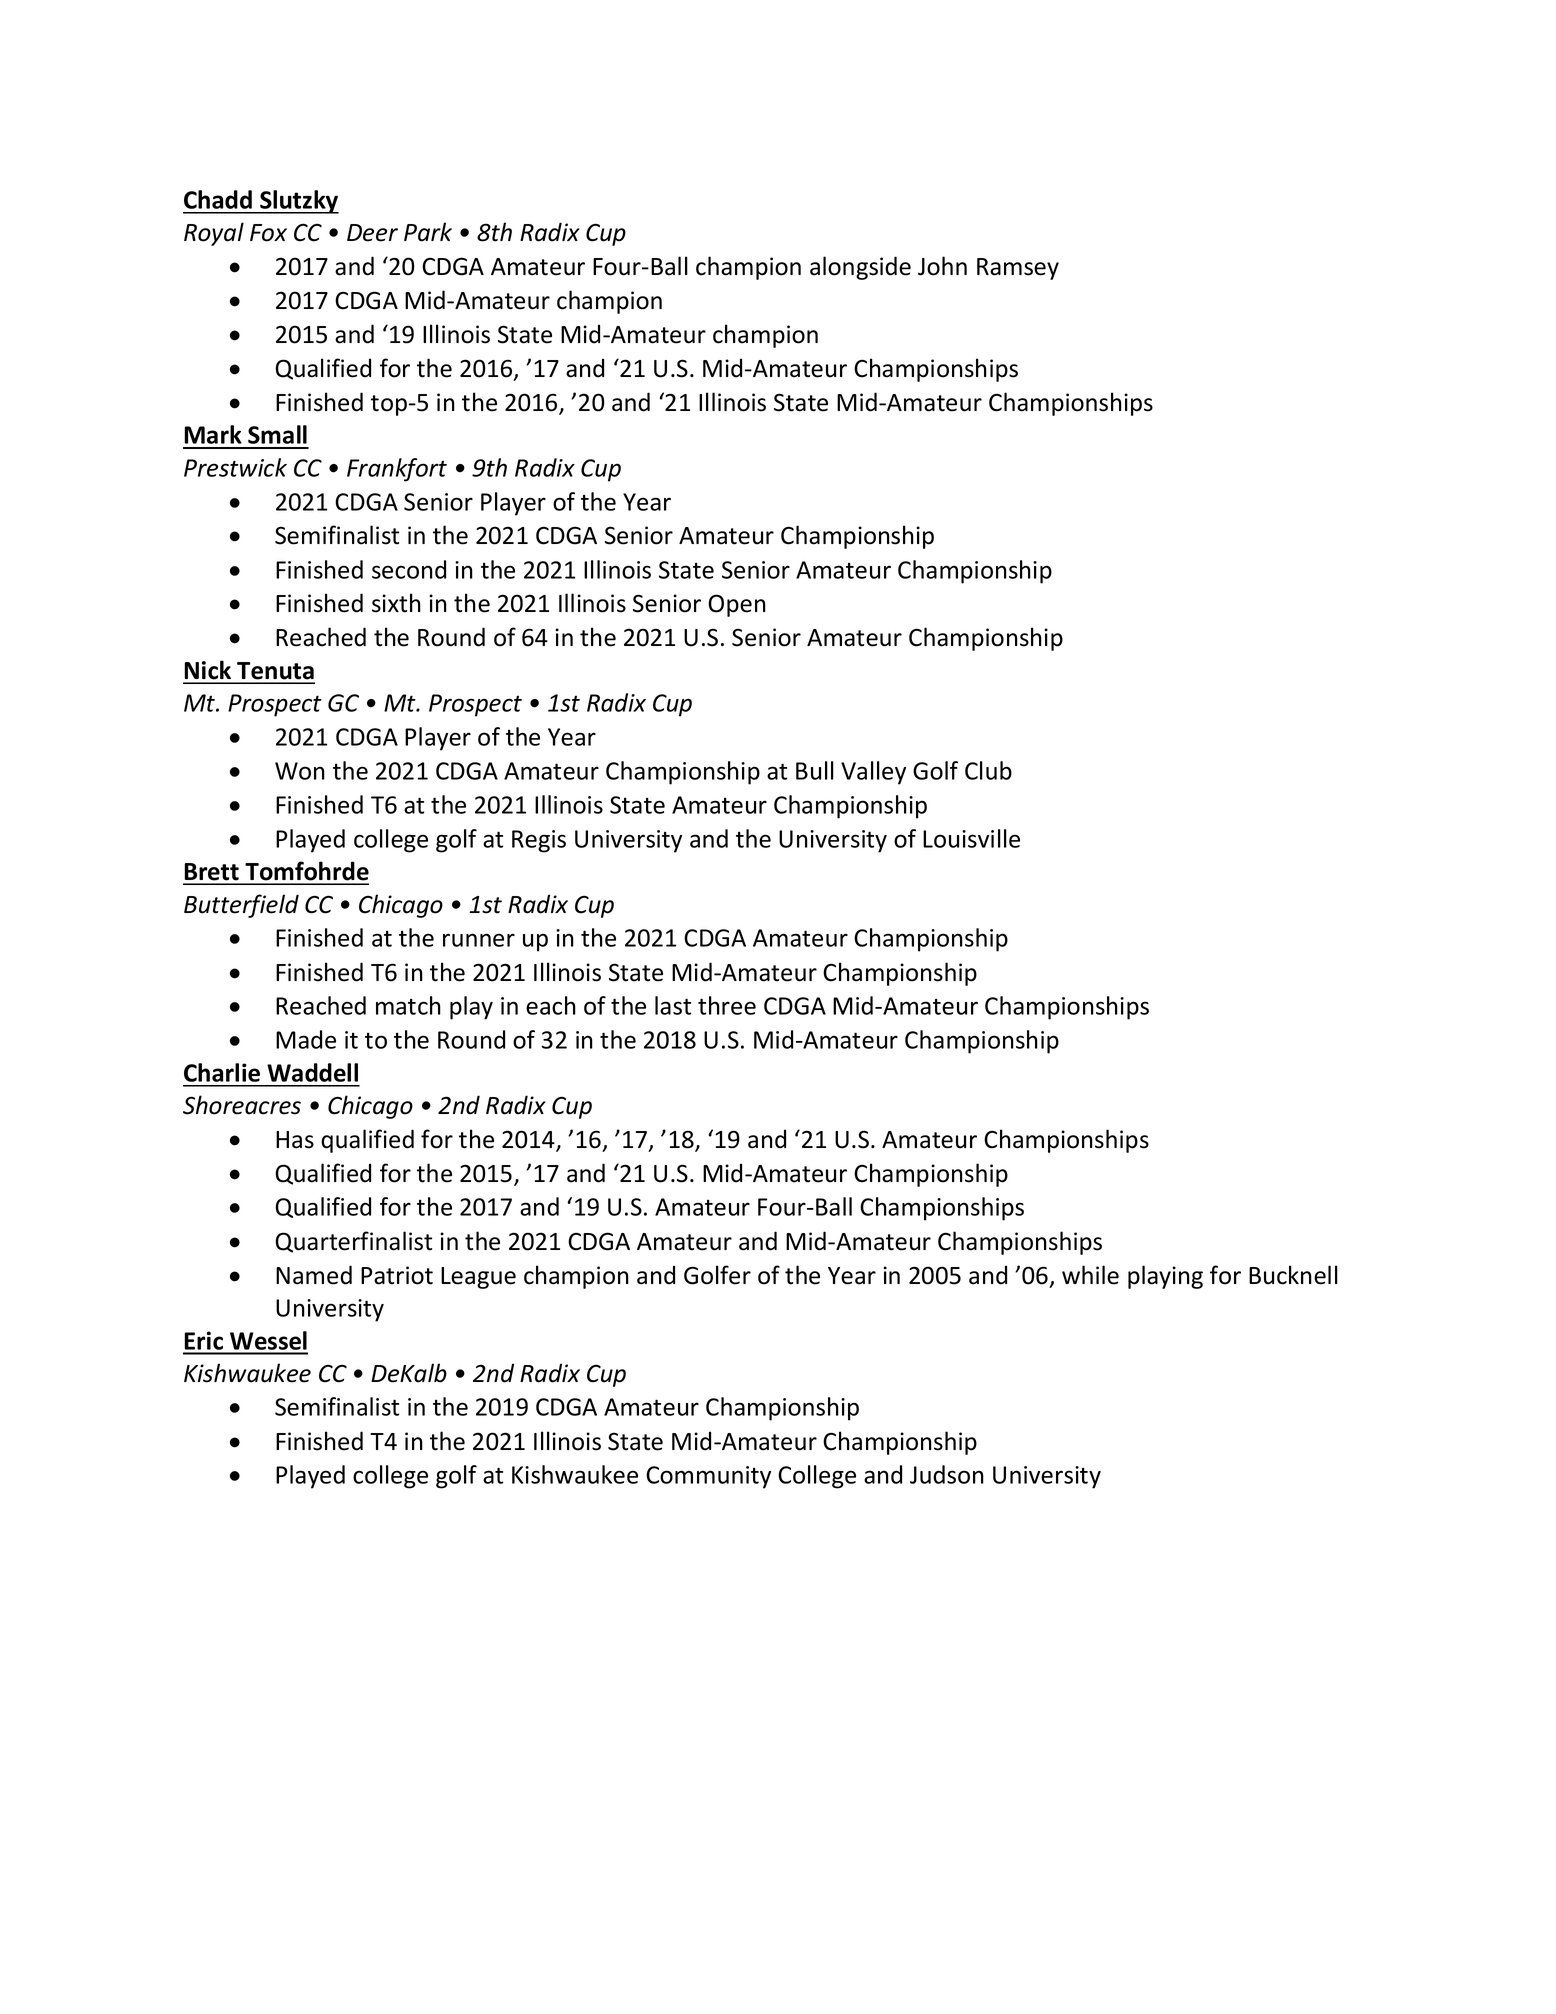 The height and width of the document is (2014, 1556). Describe the element at coordinates (1018, 269) in the document. I see `Ramsey` at that location.
